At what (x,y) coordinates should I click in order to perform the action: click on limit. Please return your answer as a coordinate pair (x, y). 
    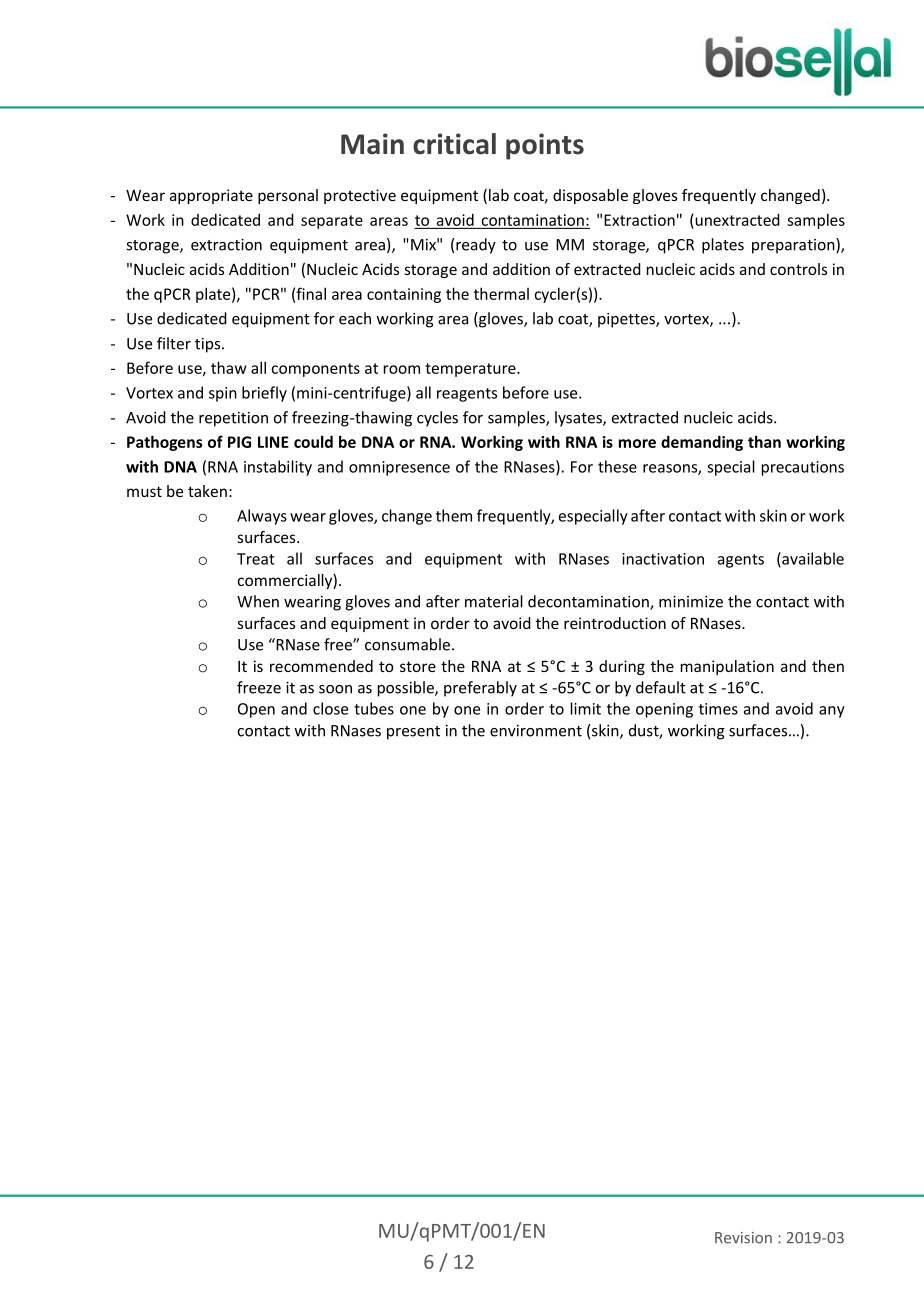
    Looking at the image, I should click on (586, 708).
